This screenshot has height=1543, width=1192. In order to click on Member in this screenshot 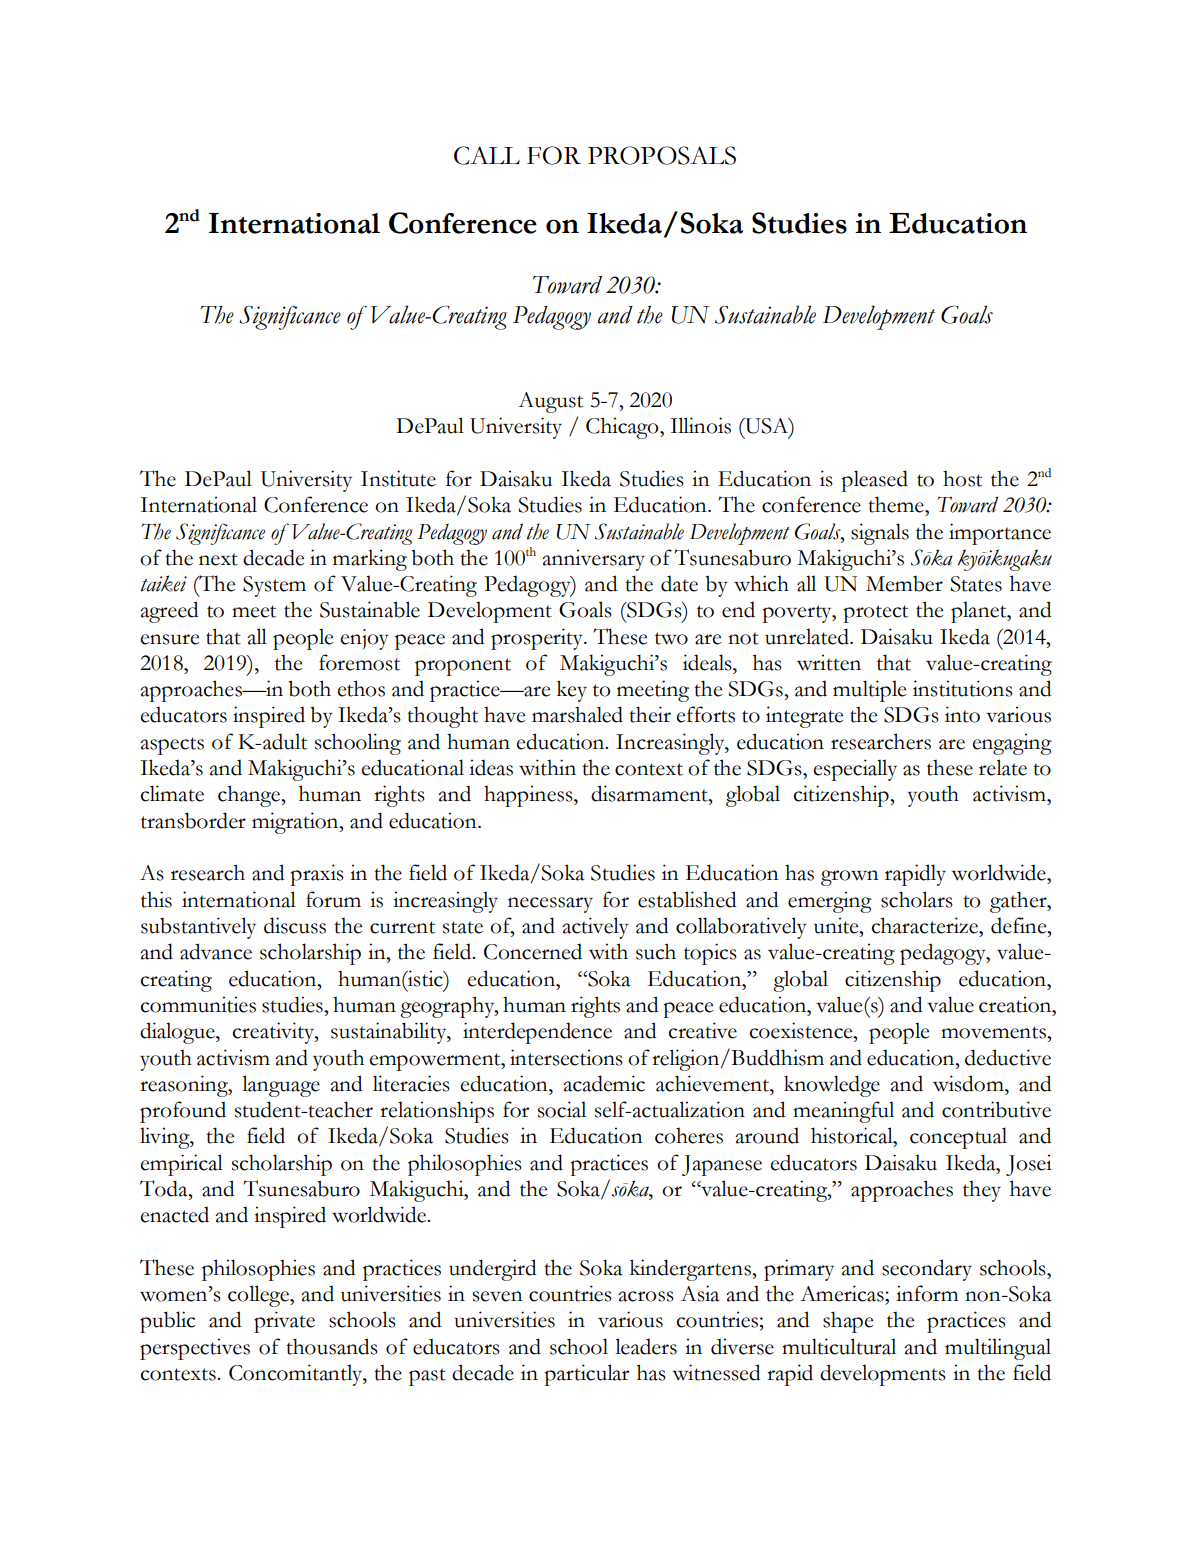, I will do `click(904, 584)`.
